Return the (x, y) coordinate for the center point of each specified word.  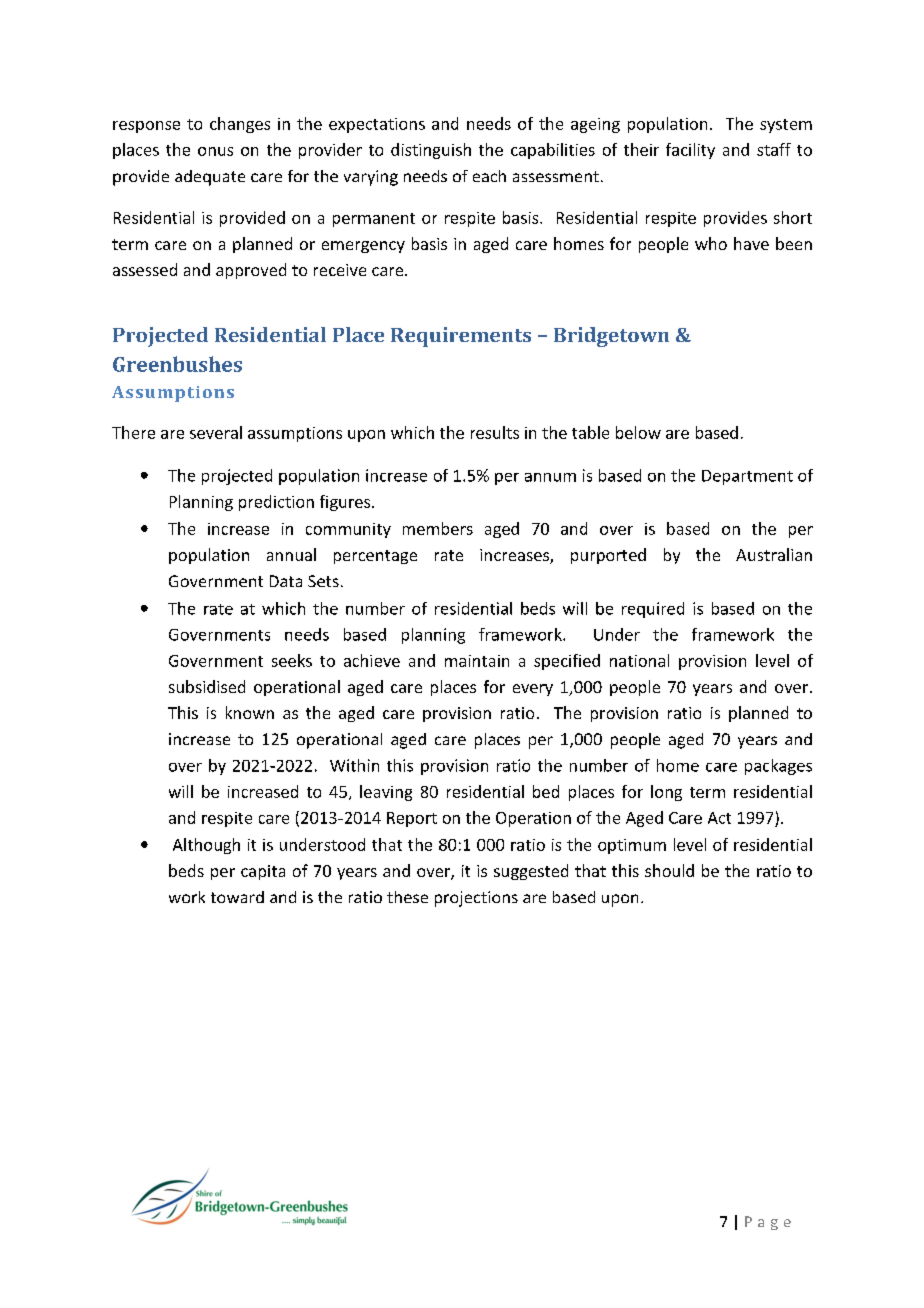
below (638, 432)
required (653, 610)
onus (215, 151)
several (216, 432)
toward (237, 897)
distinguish (431, 151)
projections (476, 899)
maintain (477, 661)
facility (690, 151)
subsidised (207, 686)
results (495, 432)
